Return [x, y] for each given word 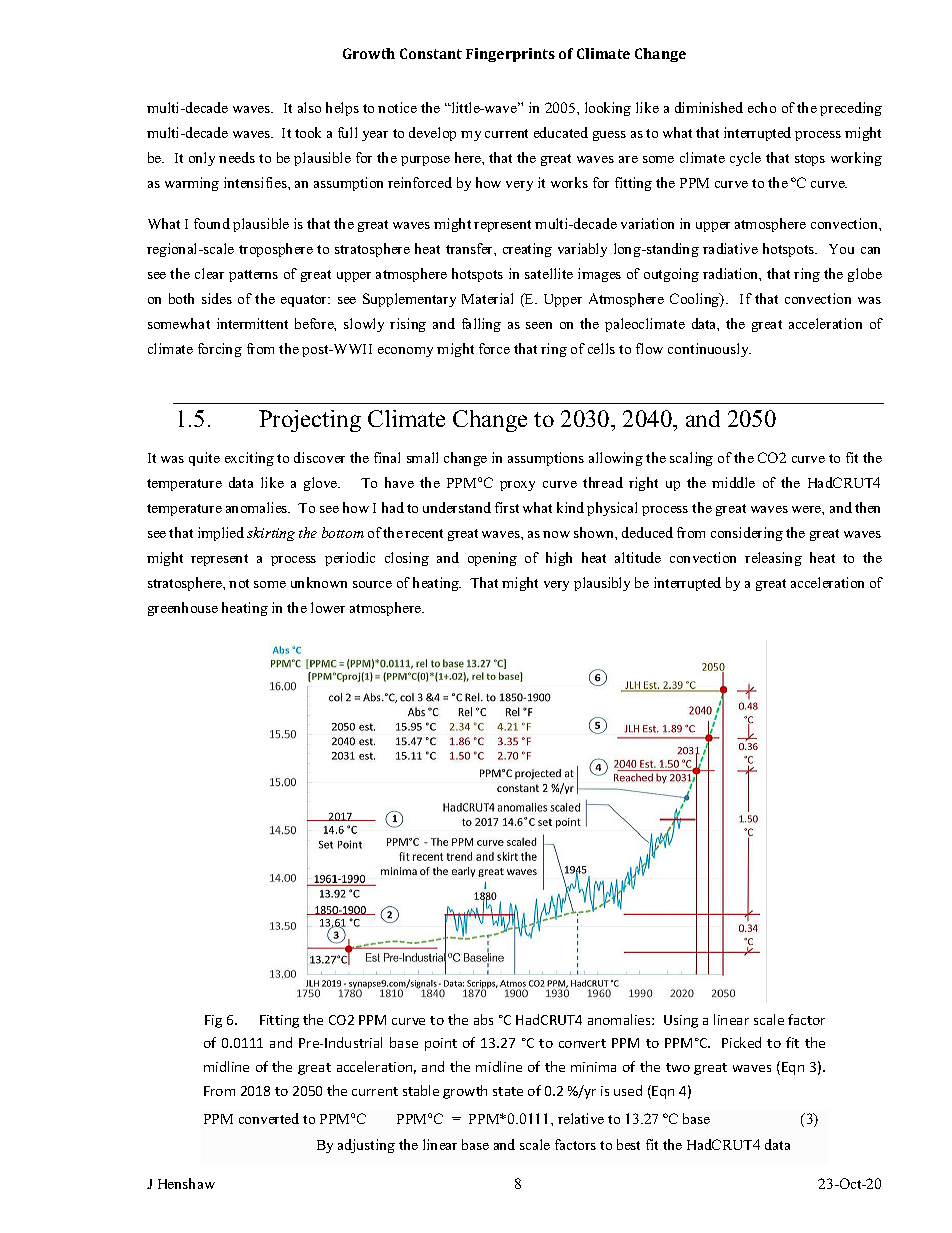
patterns [253, 276]
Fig [213, 1021]
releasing [773, 559]
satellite [549, 273]
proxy [517, 486]
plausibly [602, 584]
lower [328, 607]
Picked [741, 1042]
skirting [271, 534]
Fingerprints [510, 55]
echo [762, 107]
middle [733, 482]
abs [483, 1019]
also [309, 107]
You [841, 249]
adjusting [366, 1146]
